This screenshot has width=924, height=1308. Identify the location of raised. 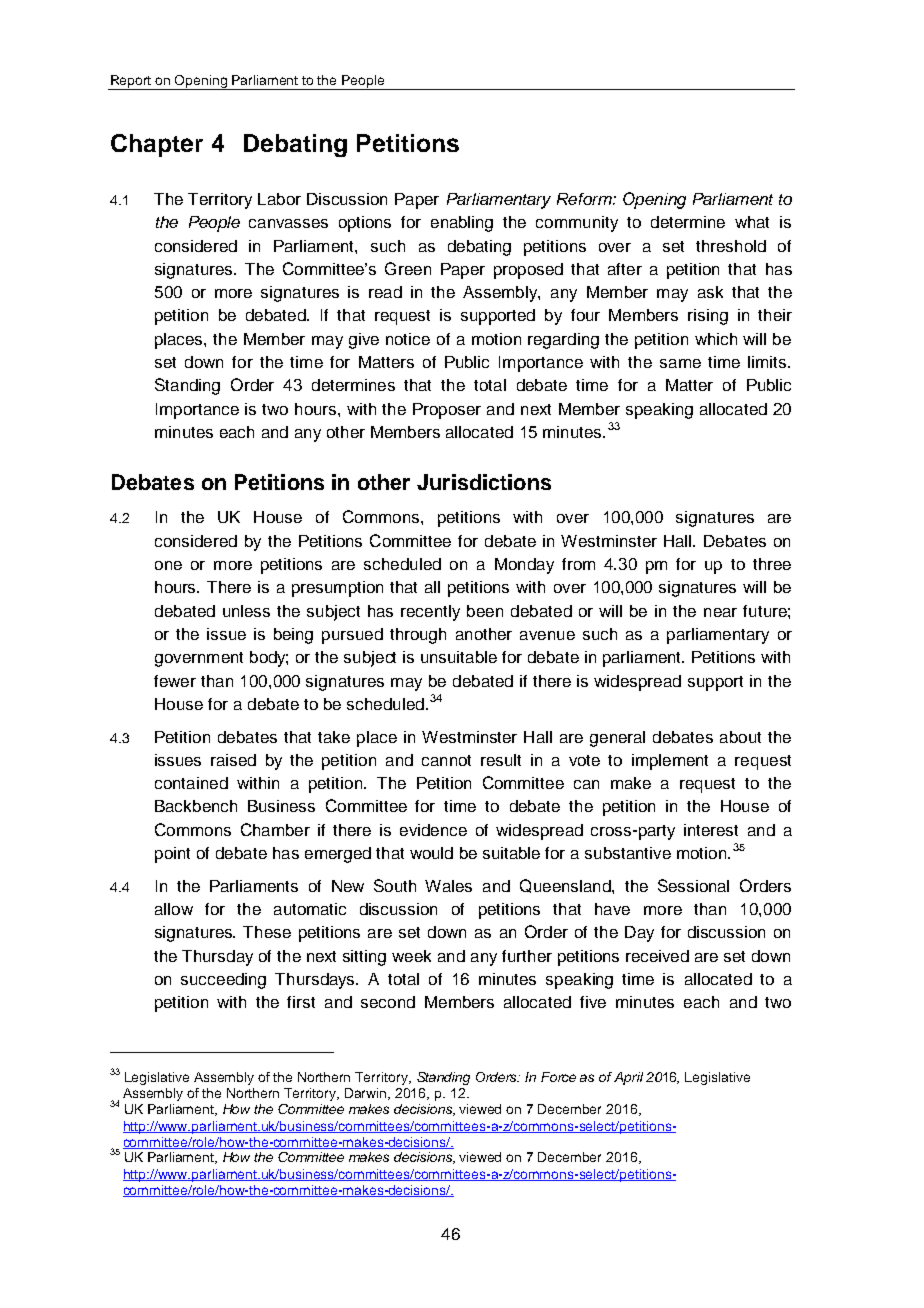
(233, 760).
